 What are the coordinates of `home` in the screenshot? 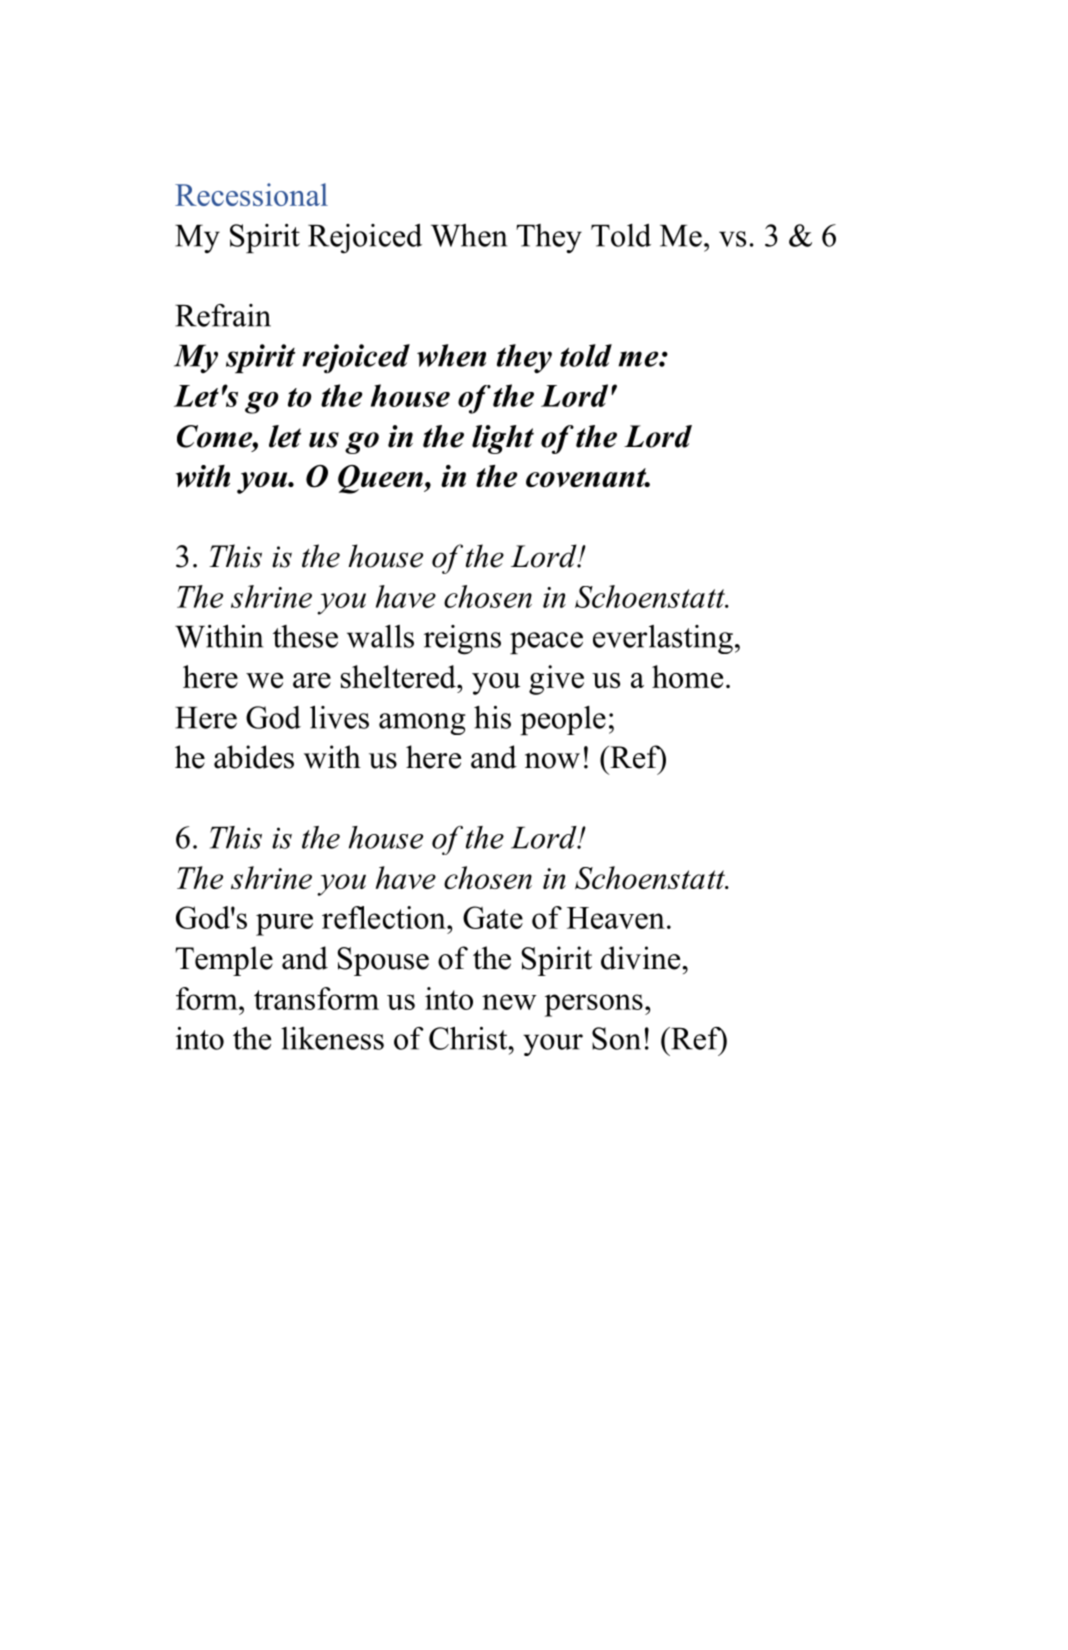 It's located at (687, 676).
